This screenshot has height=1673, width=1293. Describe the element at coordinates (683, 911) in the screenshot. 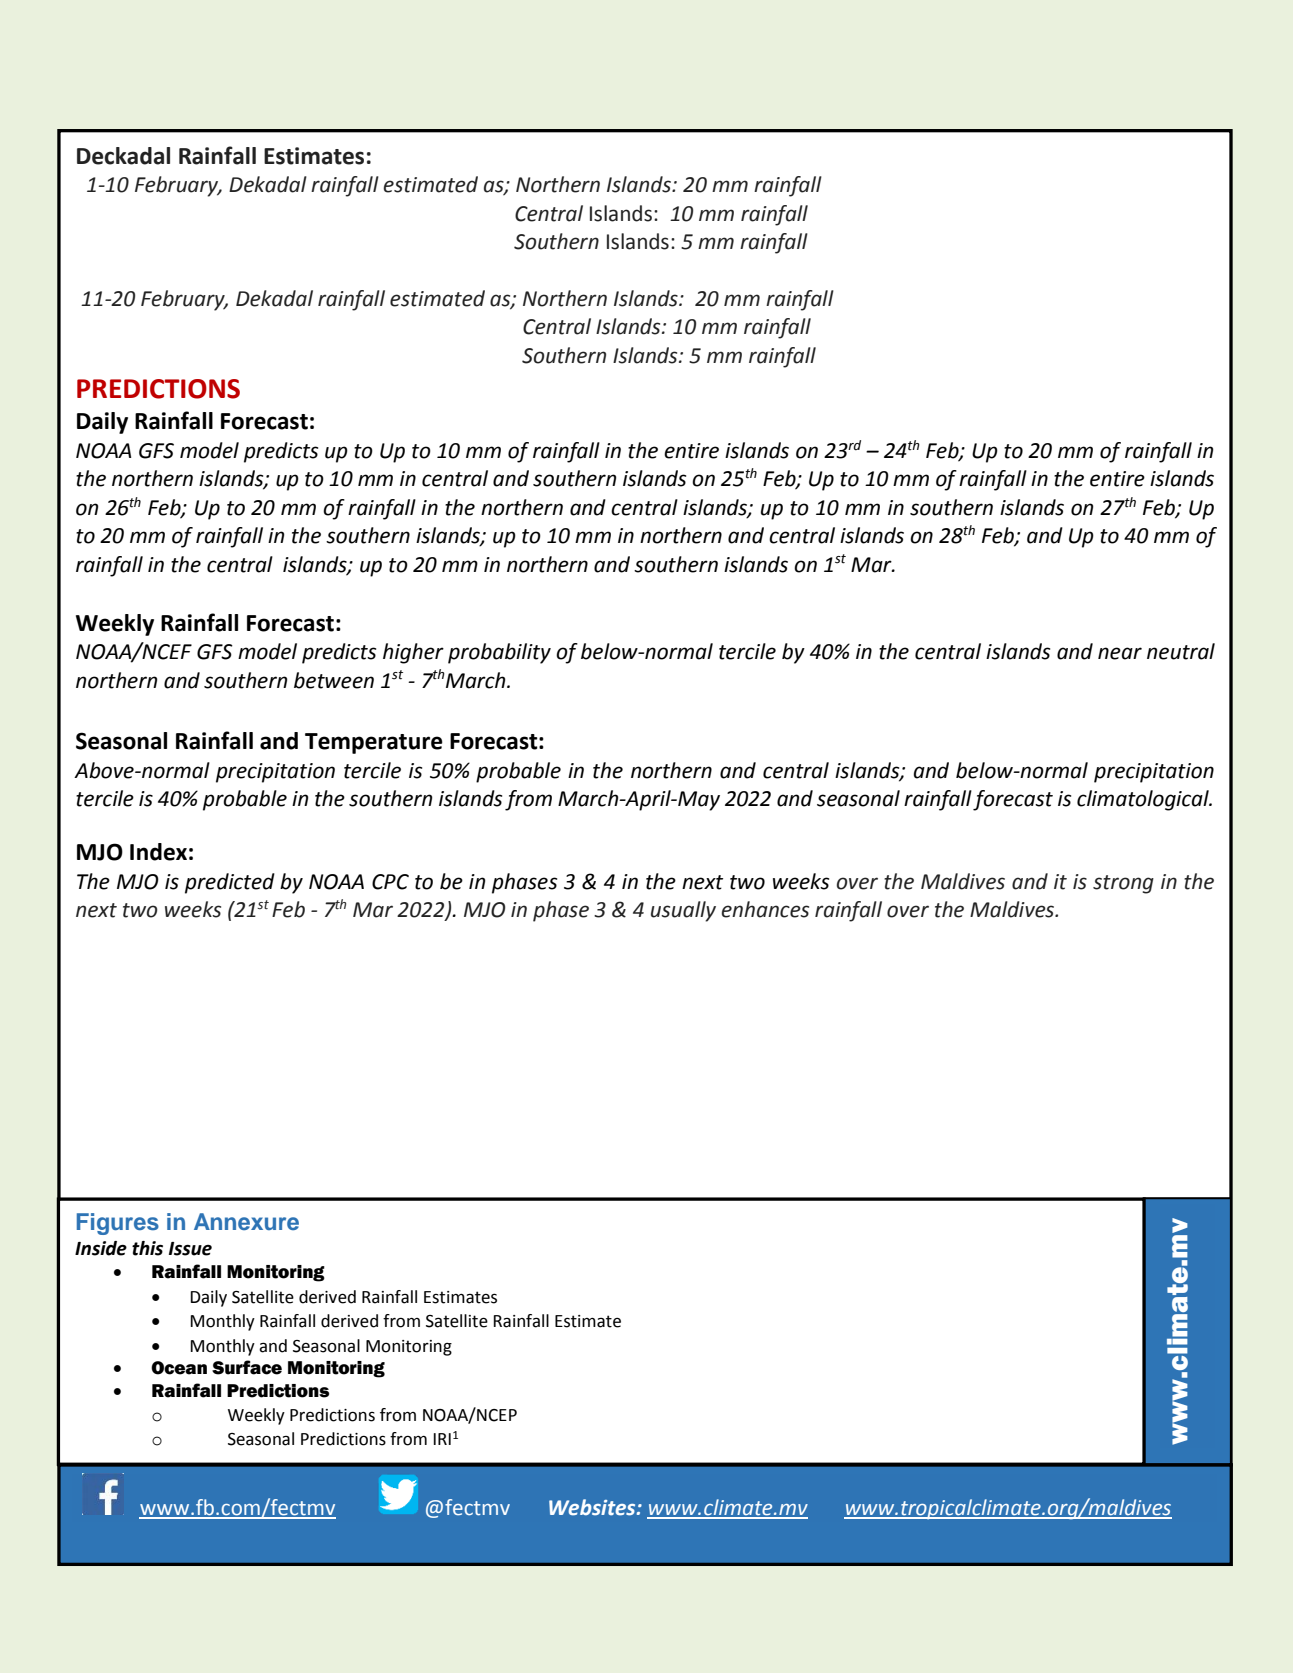

I see `usually` at that location.
